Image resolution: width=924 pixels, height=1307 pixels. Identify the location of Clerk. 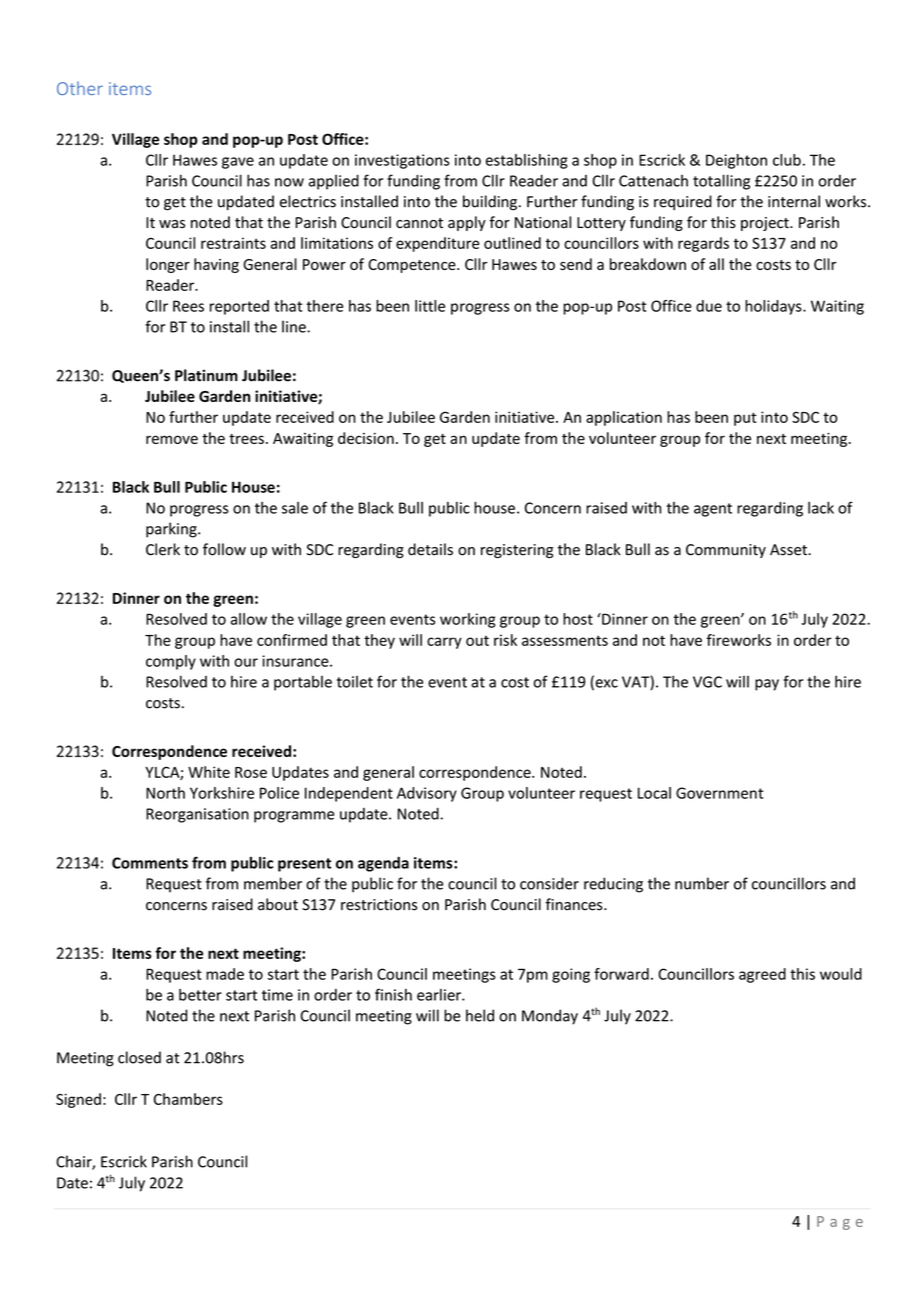
(163, 549).
